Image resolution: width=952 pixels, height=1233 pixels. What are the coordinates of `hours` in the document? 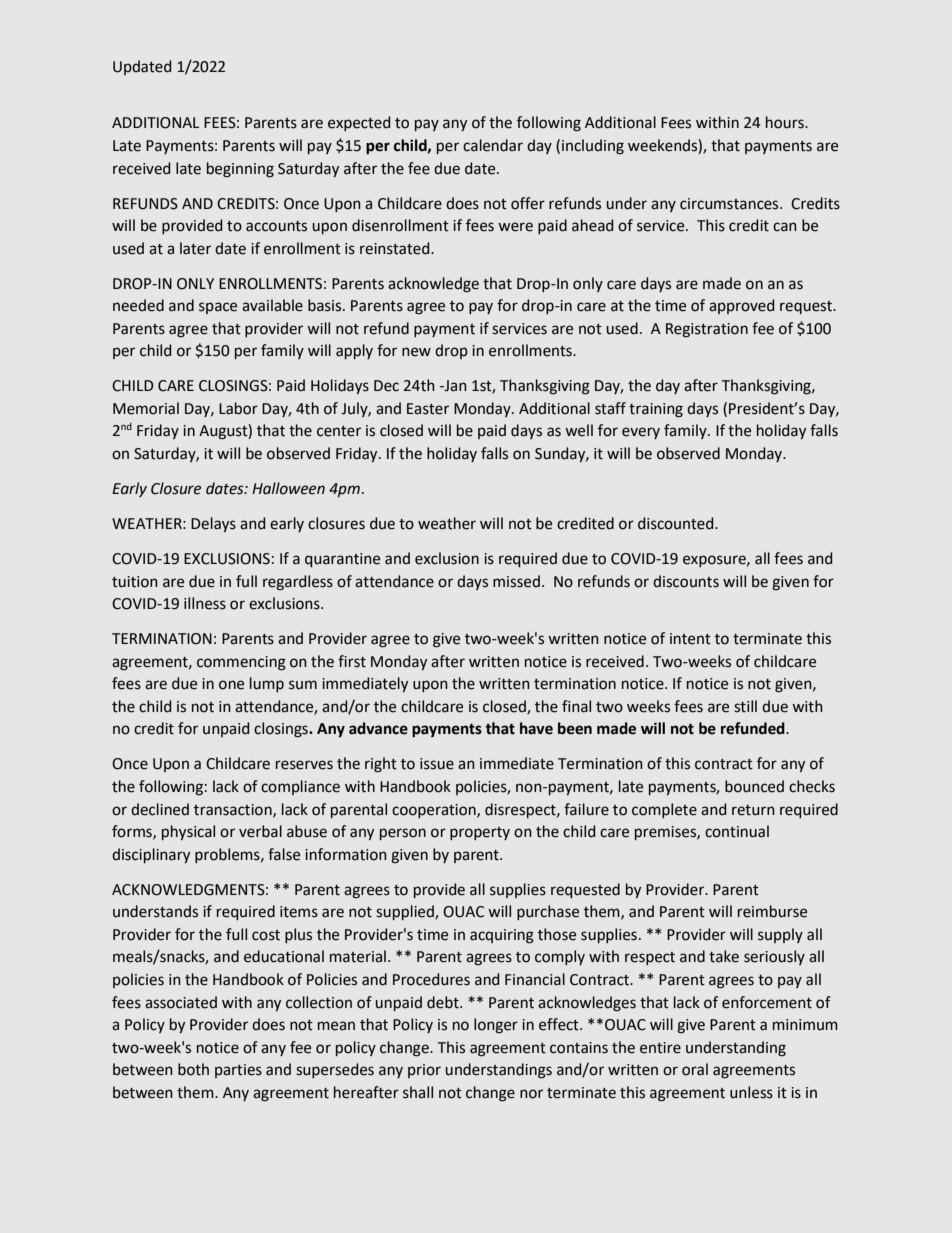 It's located at (786, 122).
